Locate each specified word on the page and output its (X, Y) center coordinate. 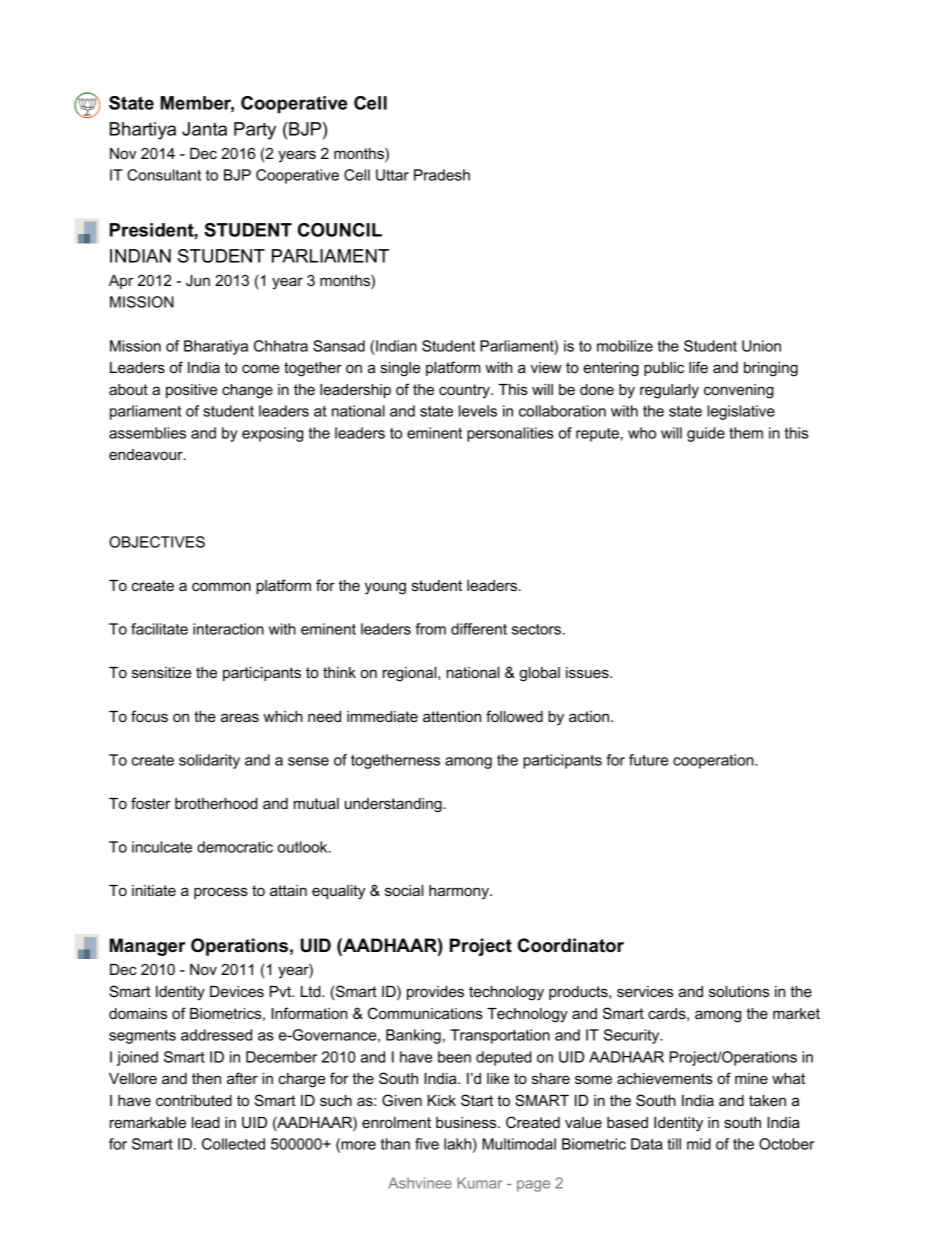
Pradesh (442, 175)
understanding (394, 805)
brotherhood (216, 803)
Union (761, 346)
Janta (204, 129)
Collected (233, 1144)
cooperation (714, 761)
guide (706, 434)
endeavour (147, 454)
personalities (510, 434)
